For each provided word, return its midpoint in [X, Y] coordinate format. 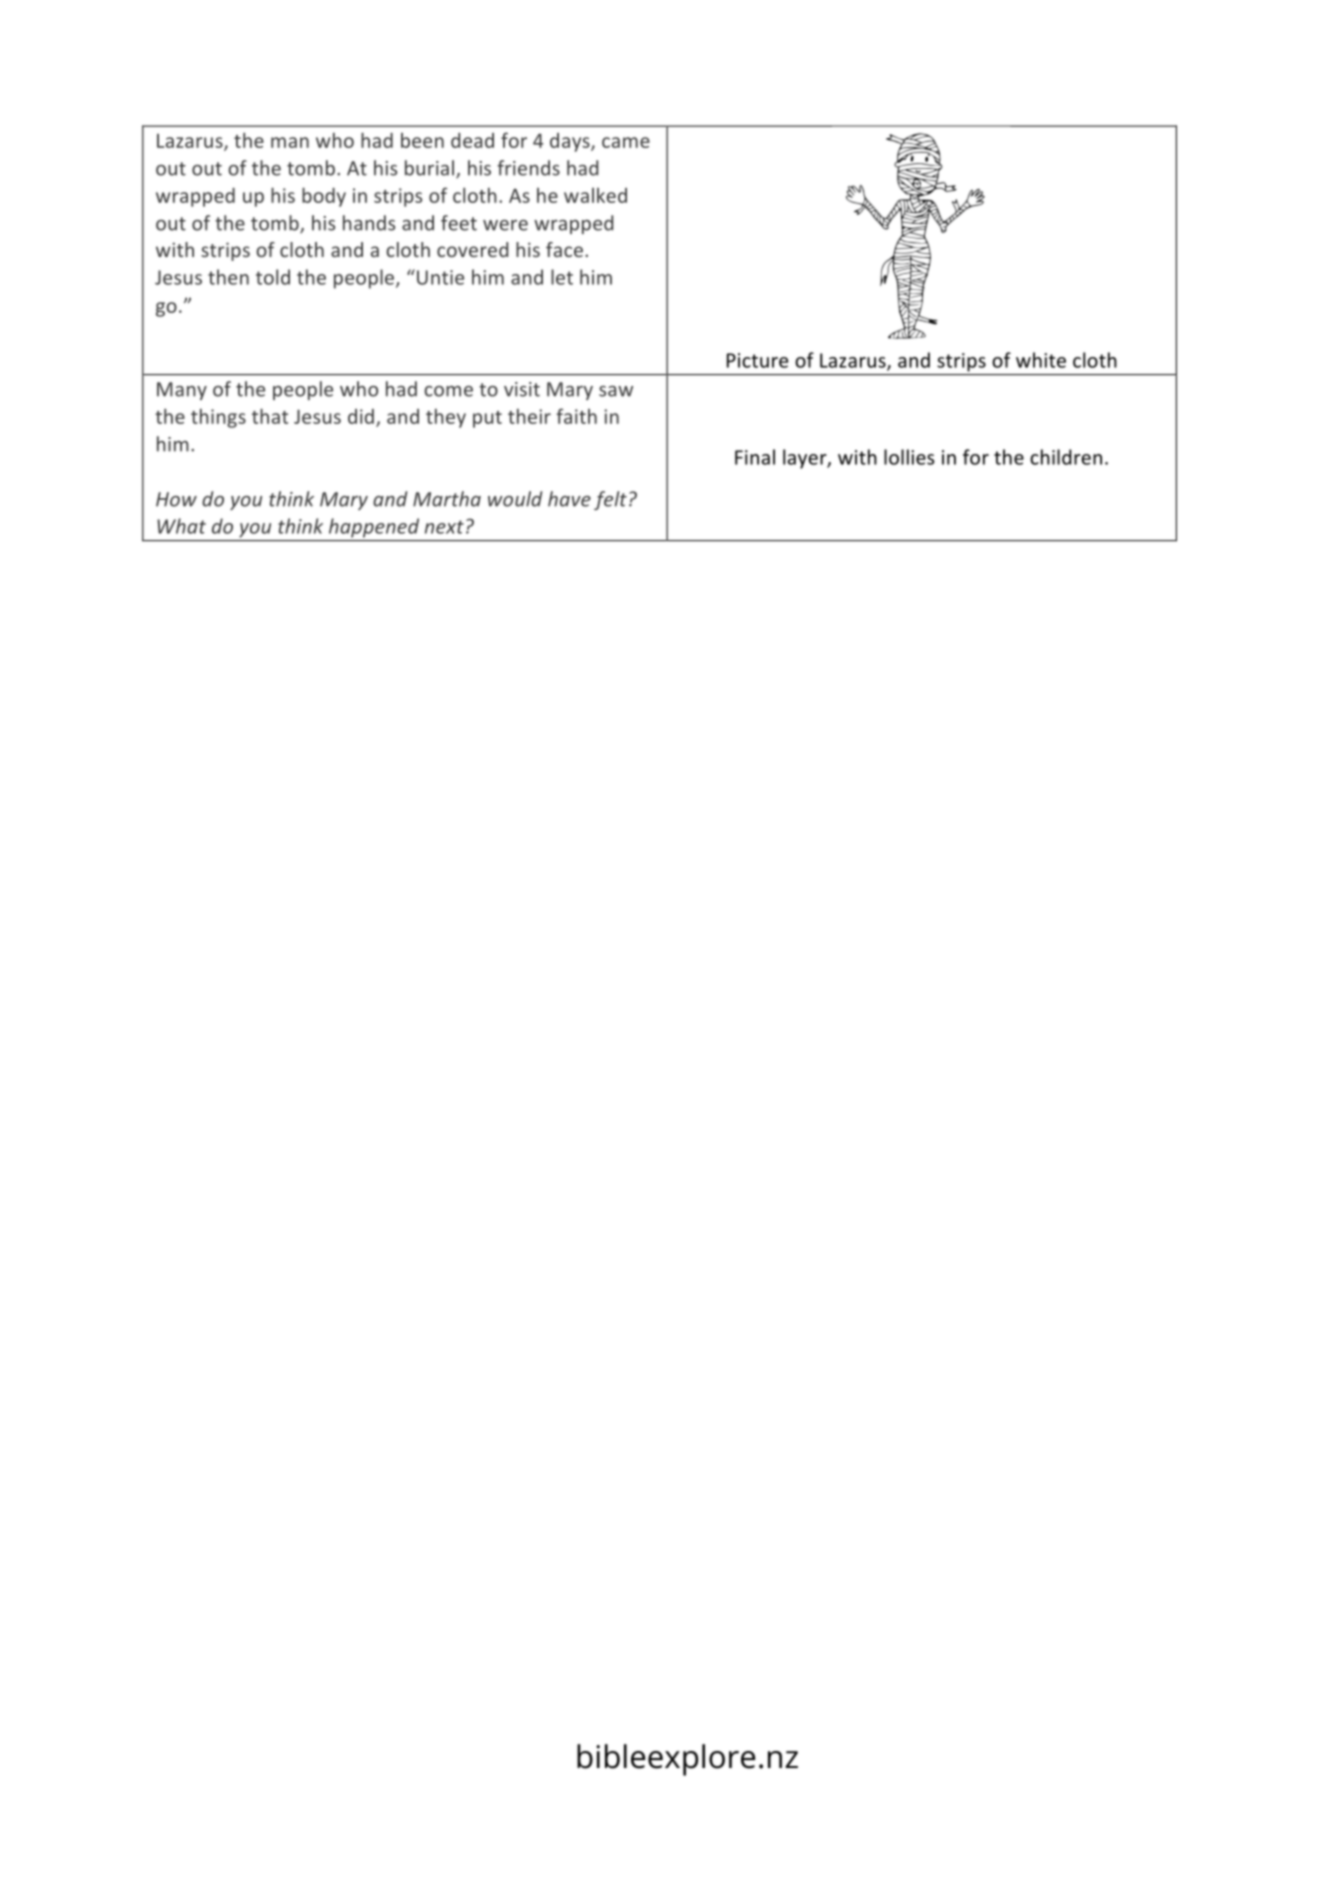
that [270, 416]
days [571, 142]
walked [595, 195]
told [273, 277]
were [505, 225]
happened [374, 528]
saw [616, 391]
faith [576, 416]
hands [369, 223]
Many [182, 391]
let [562, 277]
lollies [909, 457]
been [422, 140]
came [626, 142]
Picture [757, 360]
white [1041, 360]
